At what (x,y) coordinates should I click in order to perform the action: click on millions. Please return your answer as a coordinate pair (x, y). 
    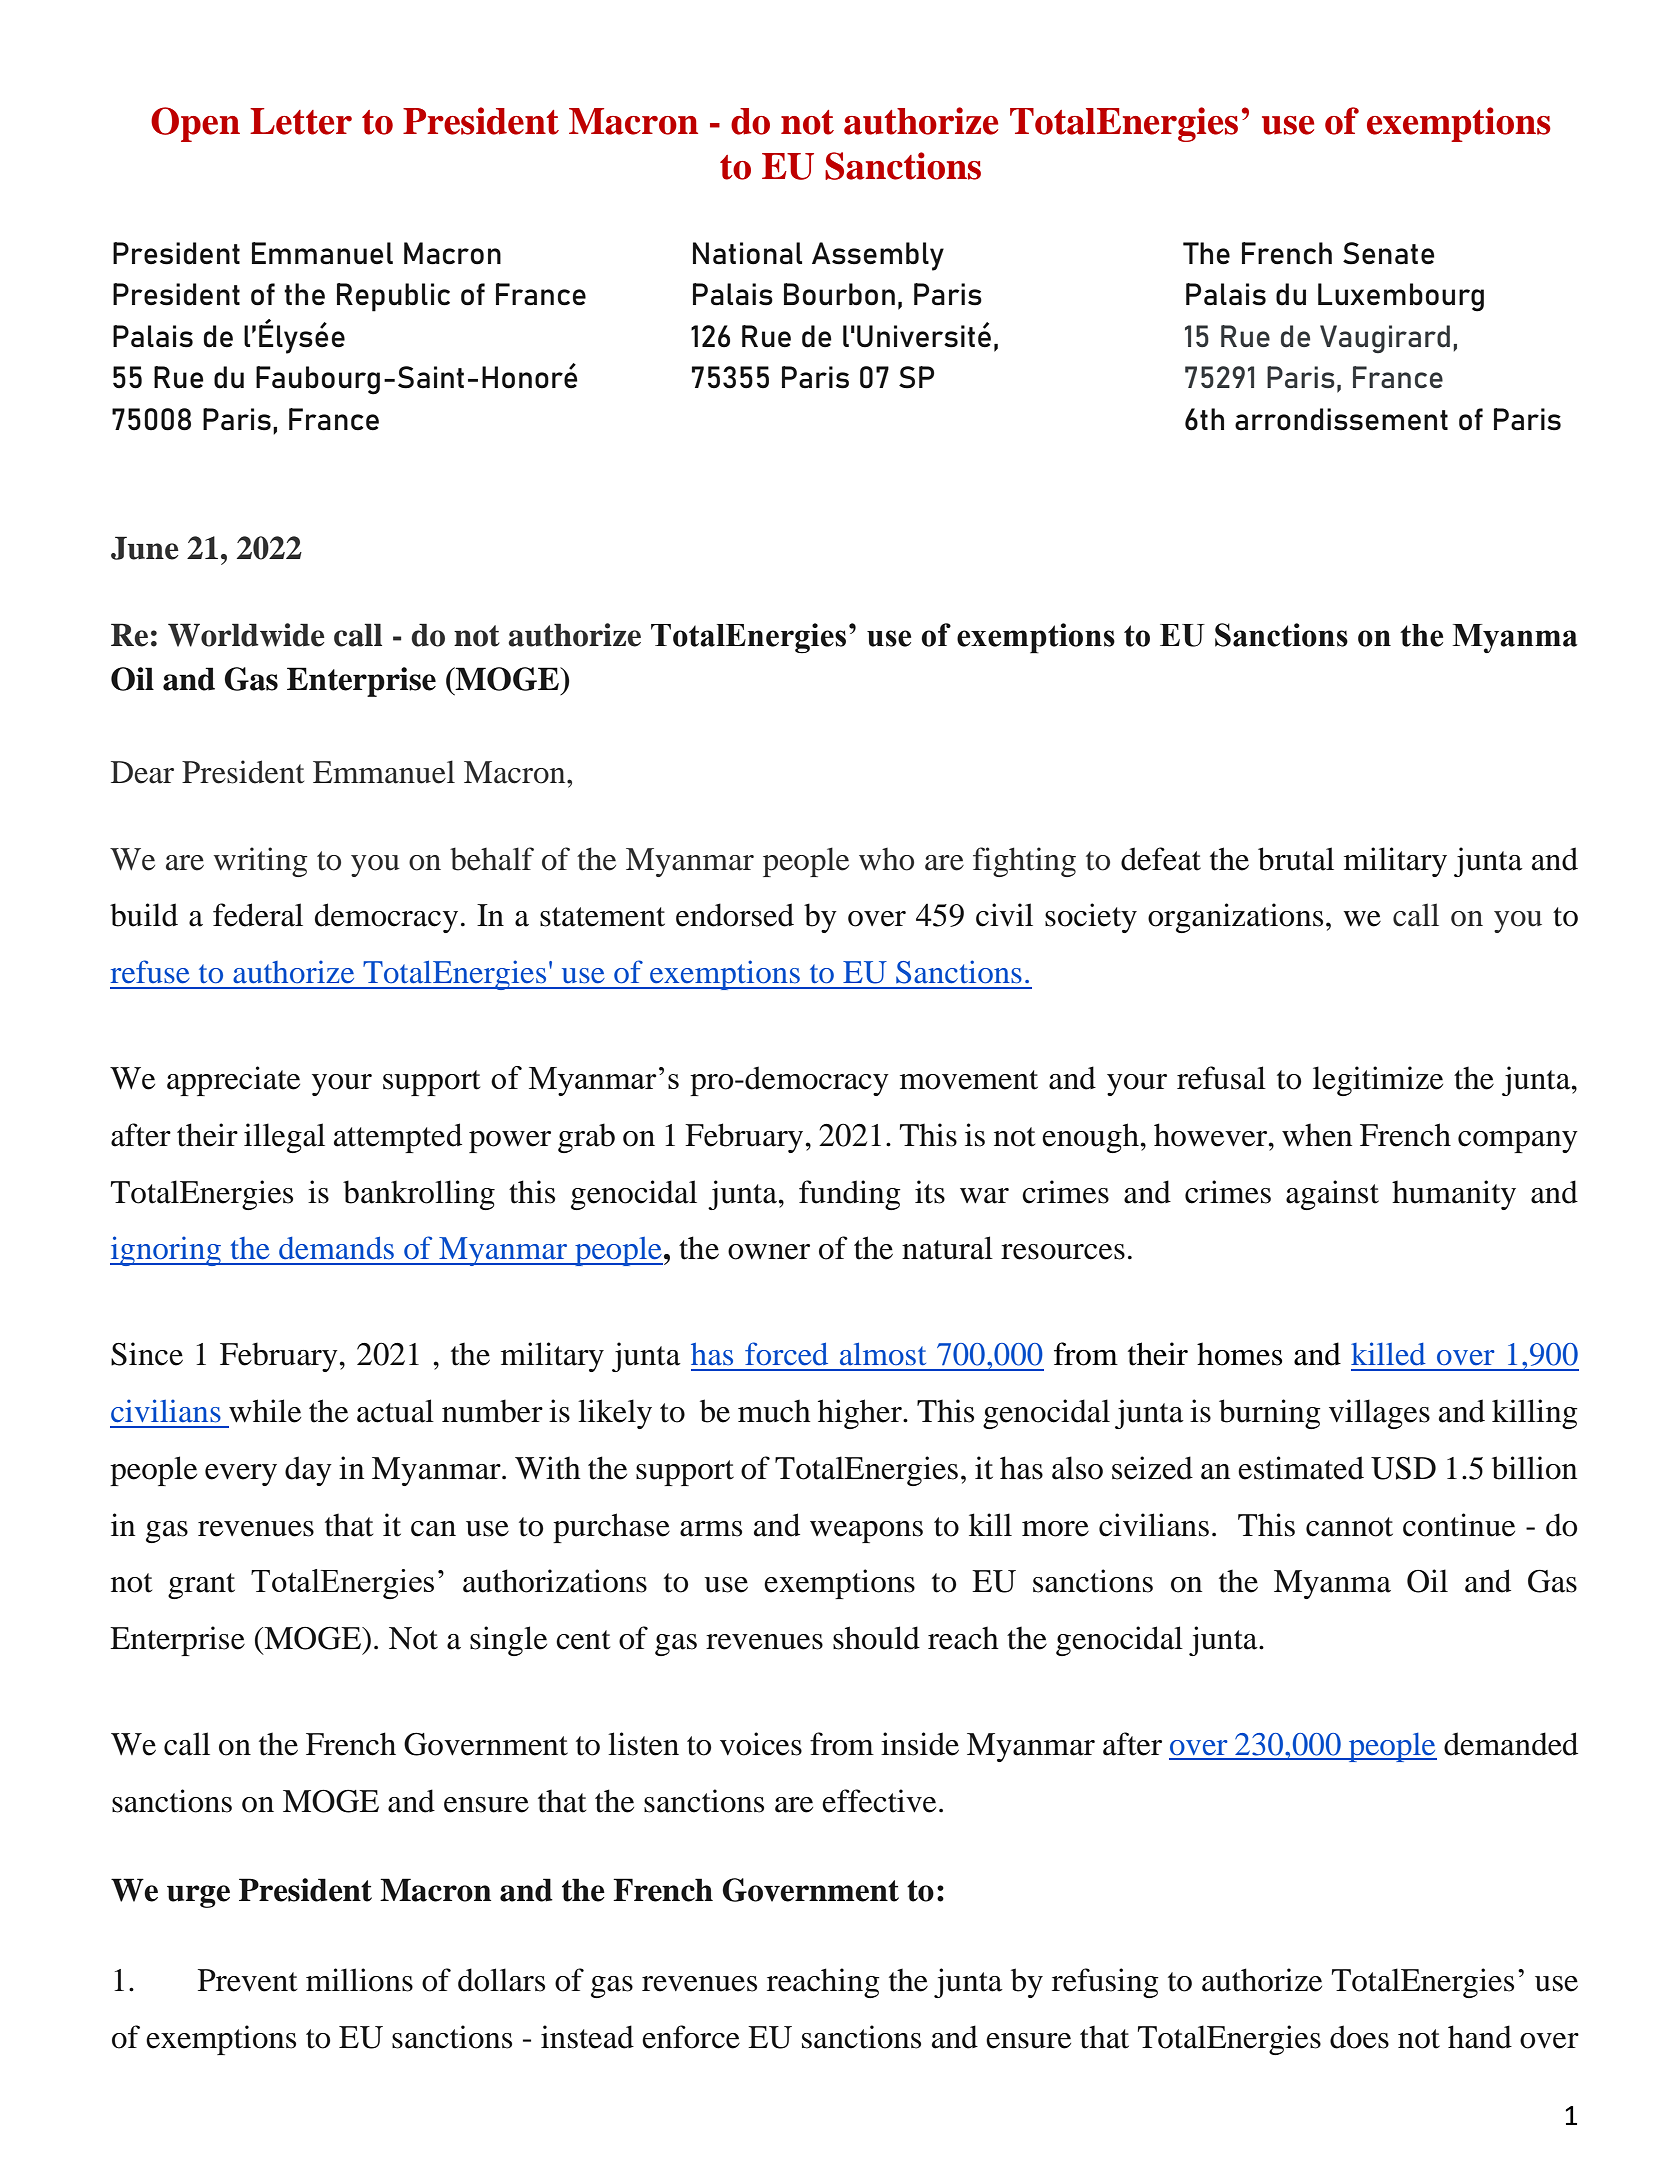
    Looking at the image, I should click on (359, 1980).
